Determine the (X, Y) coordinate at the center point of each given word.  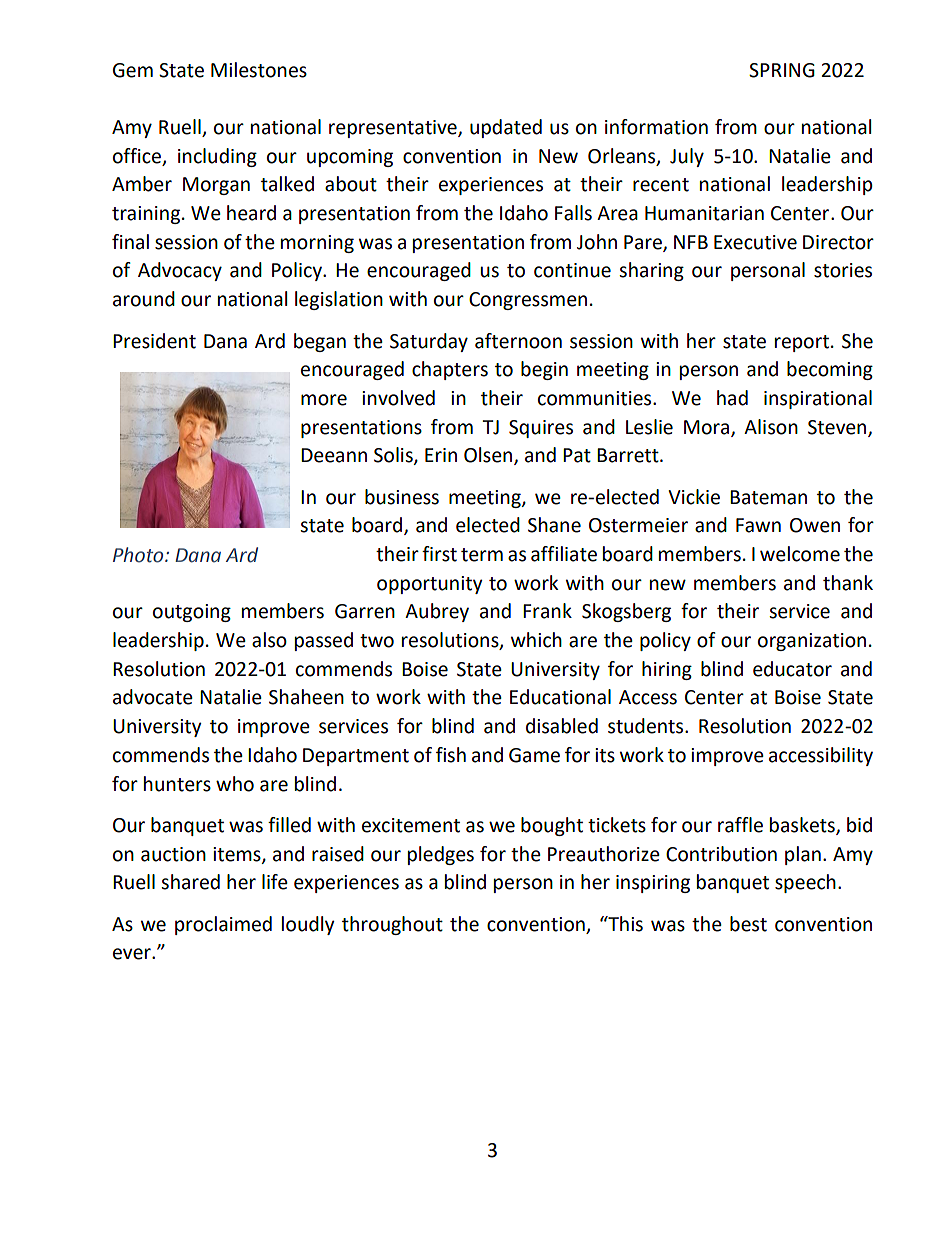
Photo (139, 555)
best (748, 924)
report (803, 343)
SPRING (782, 70)
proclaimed (223, 925)
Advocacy (180, 271)
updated (506, 128)
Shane (554, 525)
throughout (392, 925)
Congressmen (528, 301)
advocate (153, 697)
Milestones (259, 70)
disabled (562, 726)
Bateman (768, 497)
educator (792, 669)
